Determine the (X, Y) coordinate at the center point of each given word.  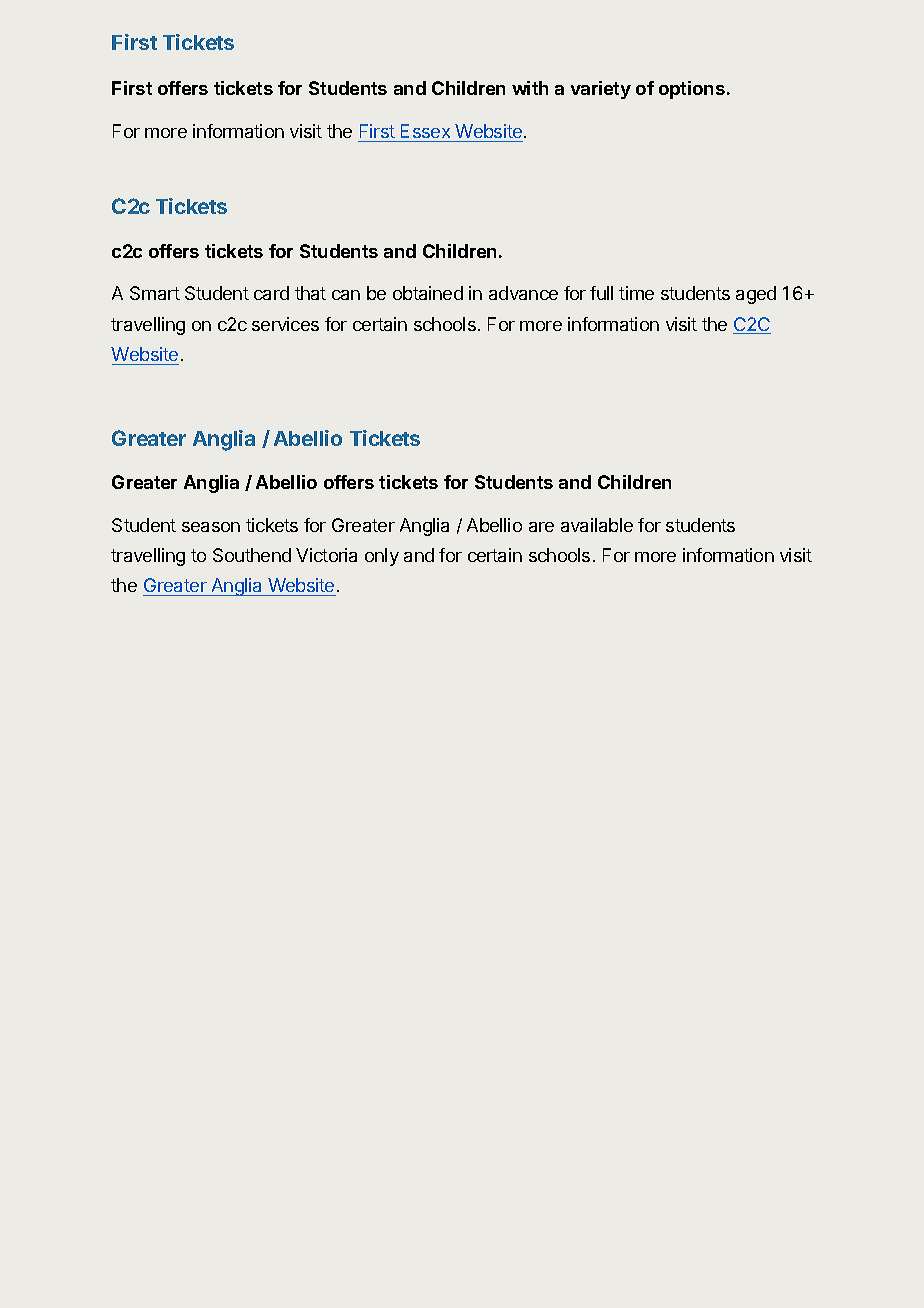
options (692, 90)
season (211, 527)
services (285, 324)
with (530, 88)
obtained (428, 293)
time (636, 293)
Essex (425, 131)
